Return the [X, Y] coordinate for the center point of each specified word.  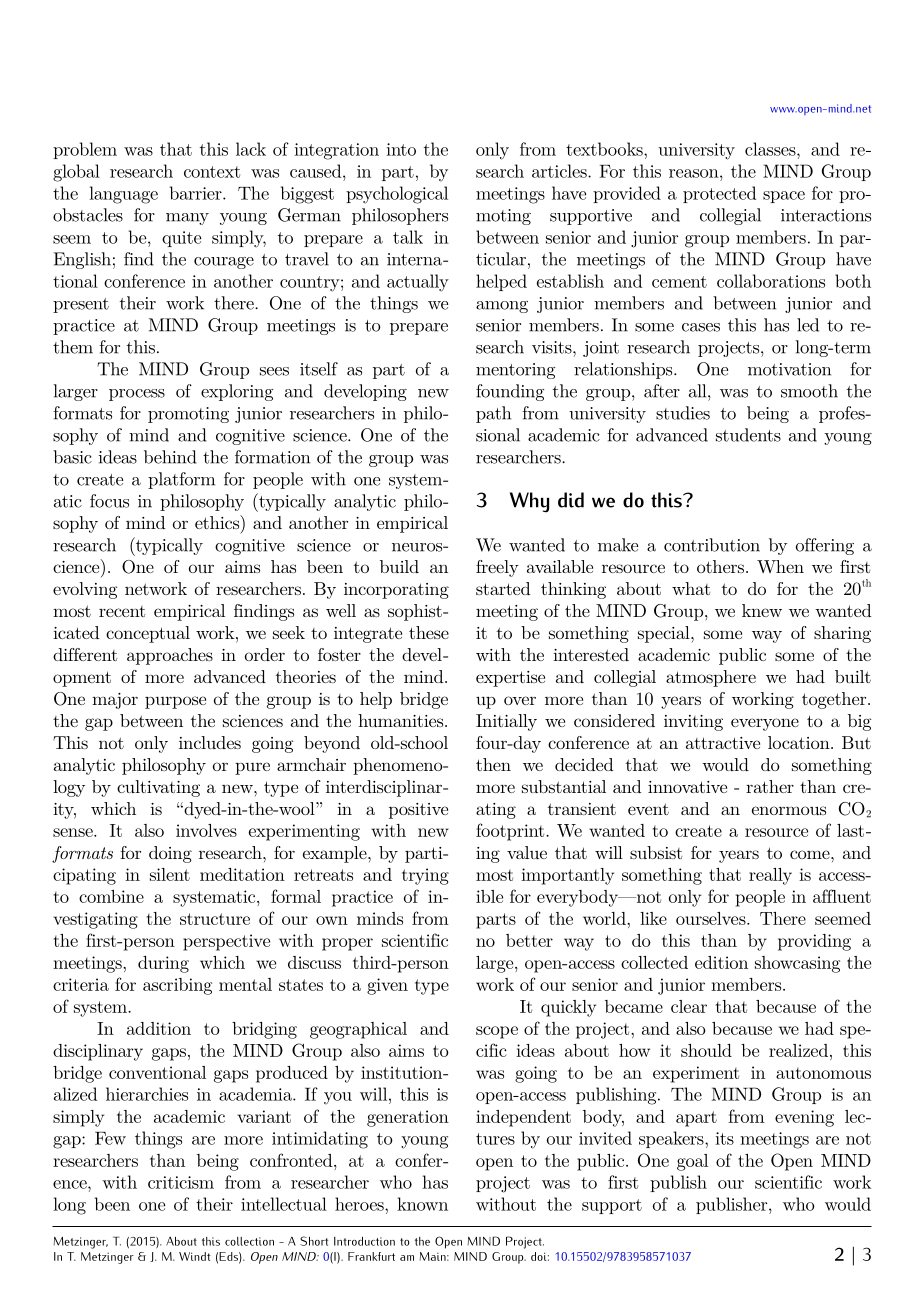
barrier [197, 193]
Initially [506, 722]
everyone [765, 724]
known [422, 1204]
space [784, 197]
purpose [175, 702]
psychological [397, 195]
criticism [181, 1182]
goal [692, 1162]
